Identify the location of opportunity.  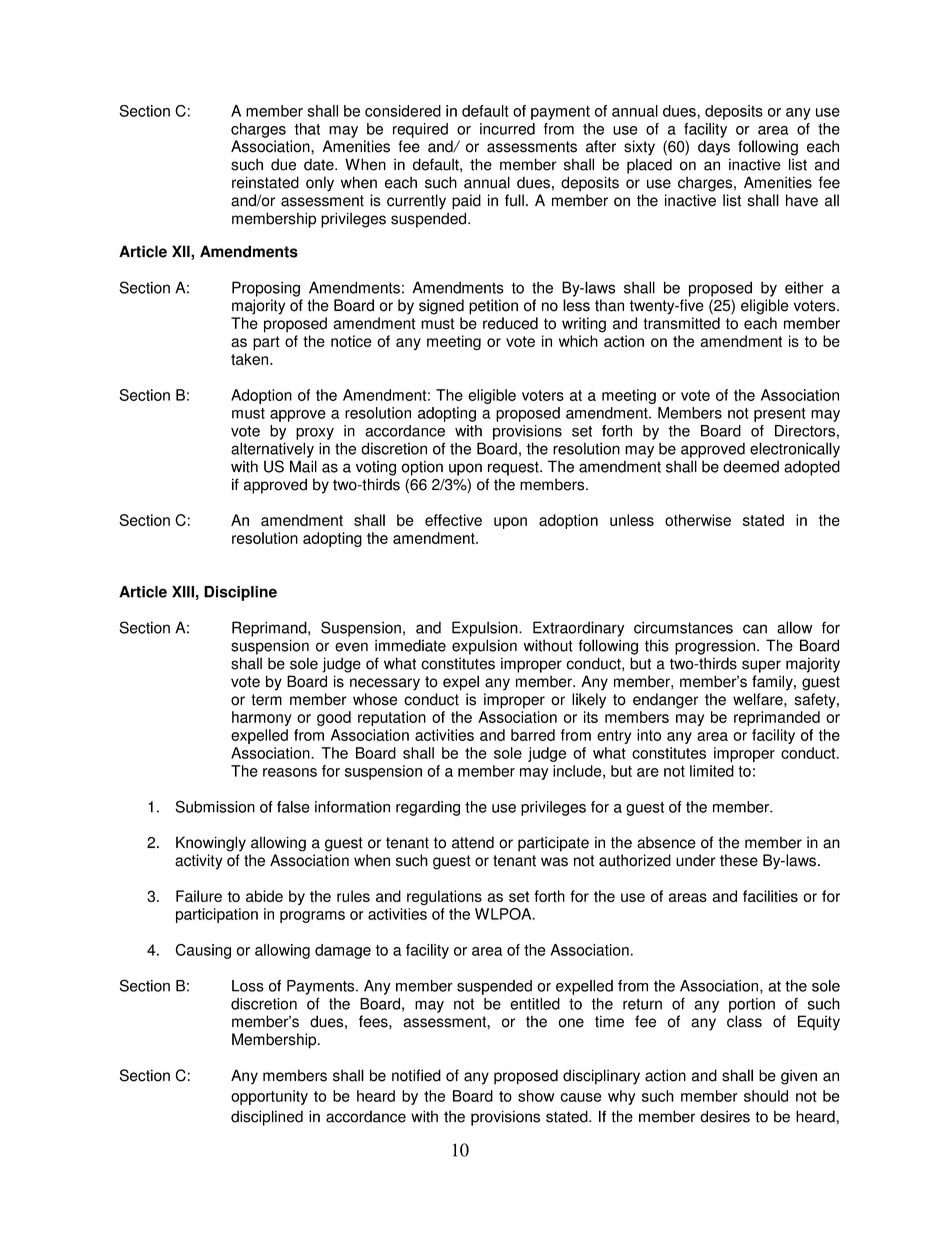
(269, 1097).
